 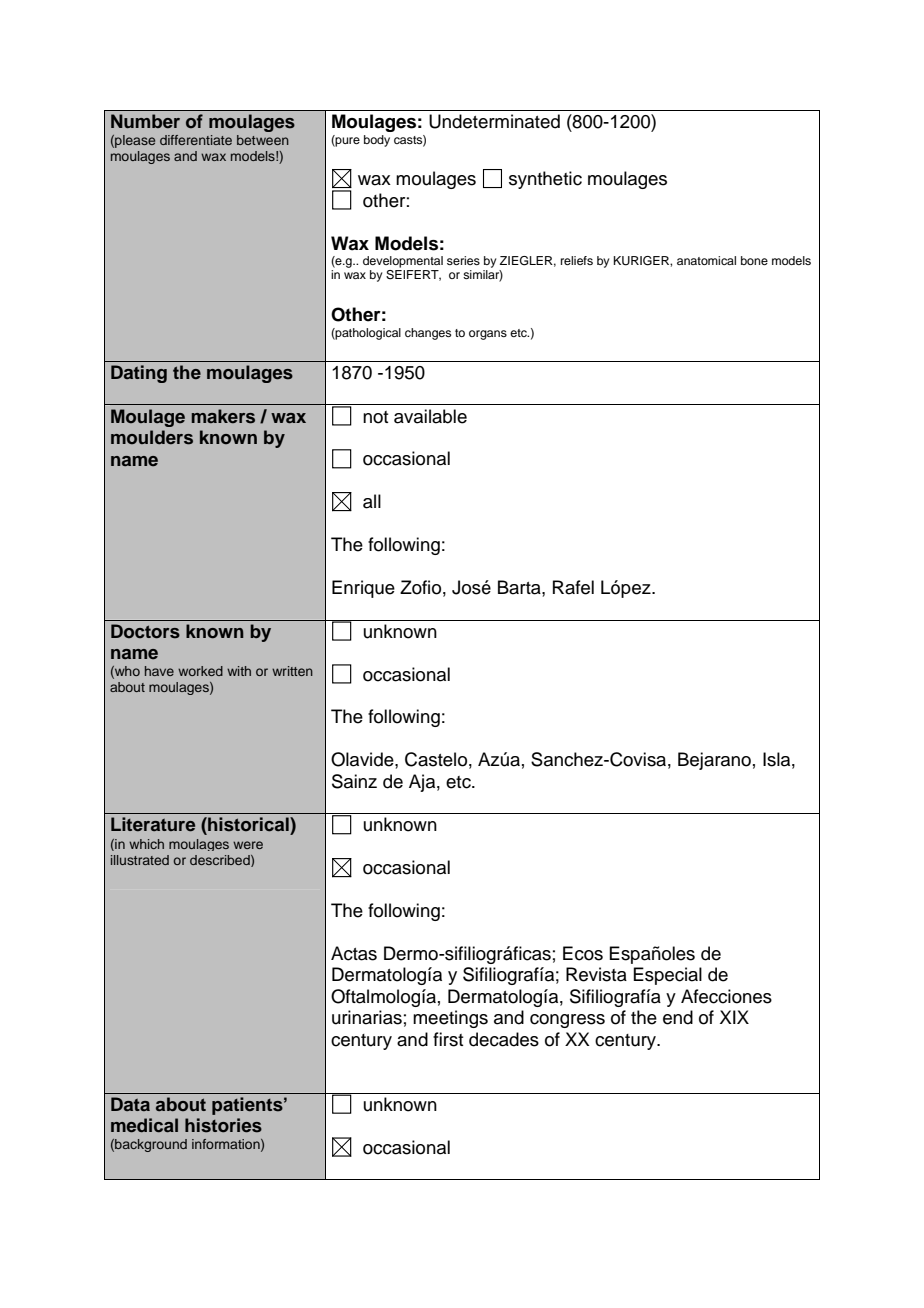 What do you see at coordinates (248, 845) in the screenshot?
I see `were` at bounding box center [248, 845].
